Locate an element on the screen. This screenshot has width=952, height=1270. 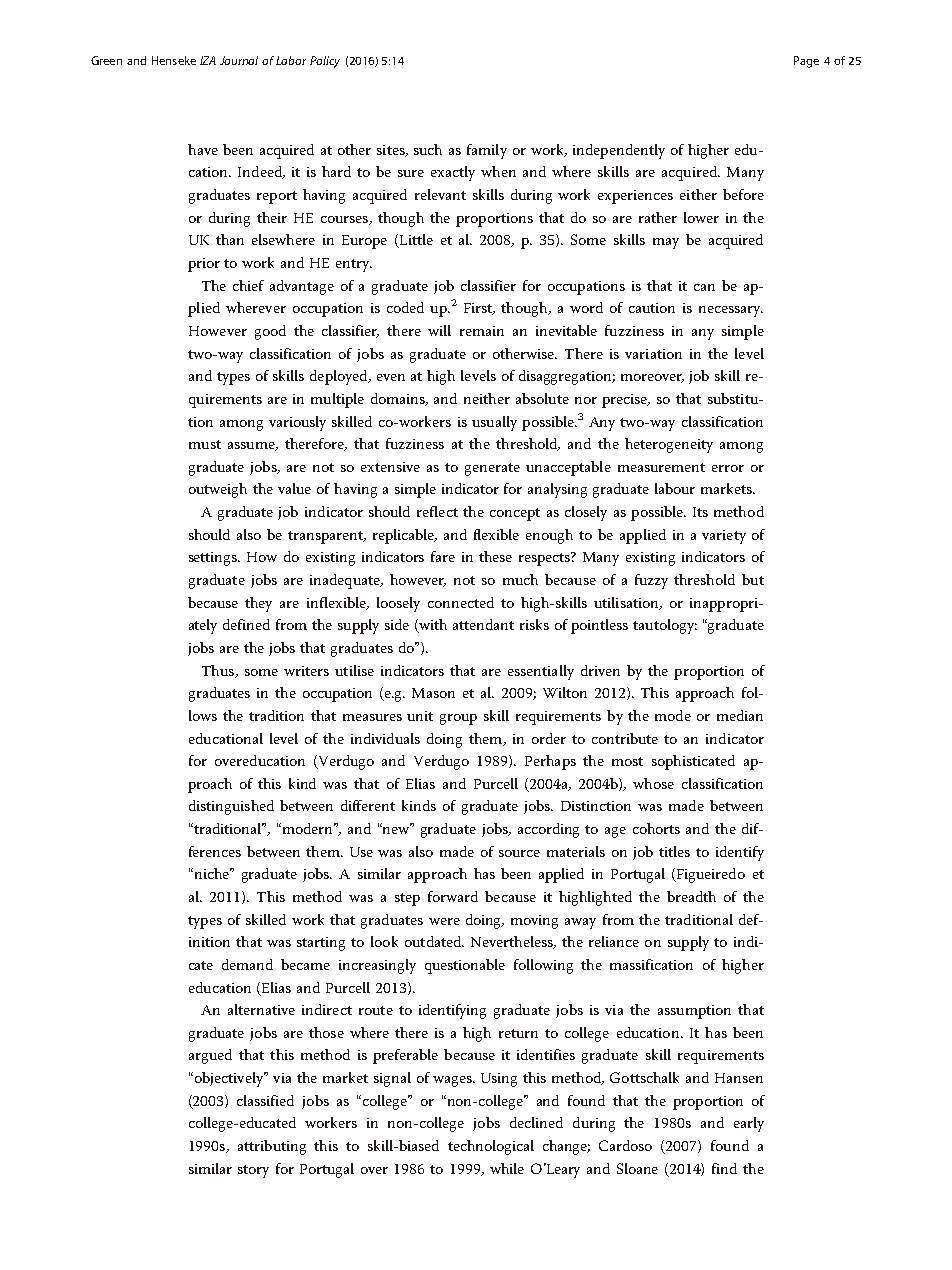
distinguished is located at coordinates (231, 807).
